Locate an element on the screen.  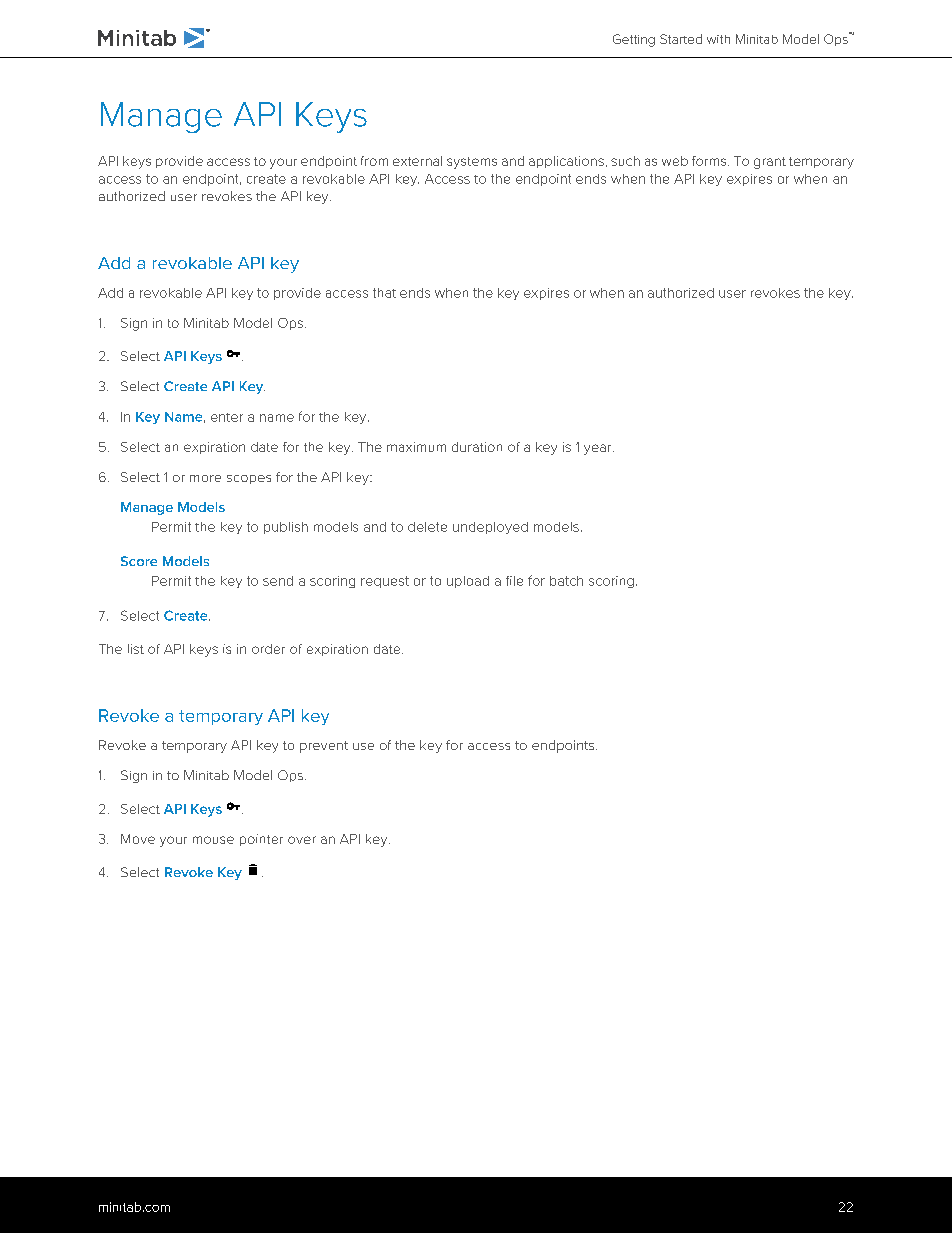
enter is located at coordinates (227, 417).
